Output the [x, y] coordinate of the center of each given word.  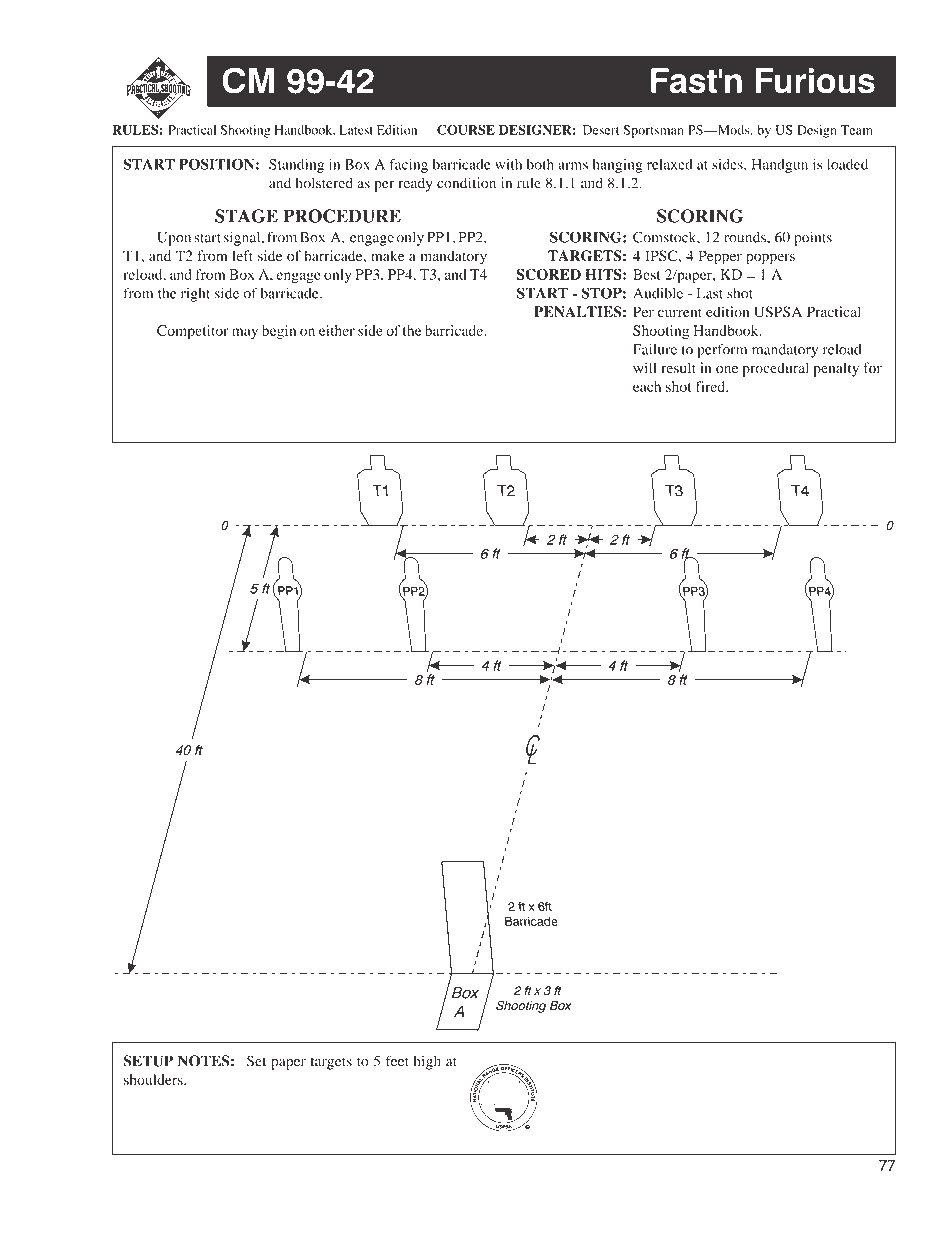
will [645, 367]
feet [397, 1061]
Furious [815, 81]
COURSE [466, 129]
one [727, 370]
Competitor [193, 332]
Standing [296, 166]
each [647, 386]
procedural [775, 369]
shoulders [154, 1079]
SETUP [148, 1061]
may [245, 333]
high [427, 1062]
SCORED [548, 274]
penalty [836, 369]
